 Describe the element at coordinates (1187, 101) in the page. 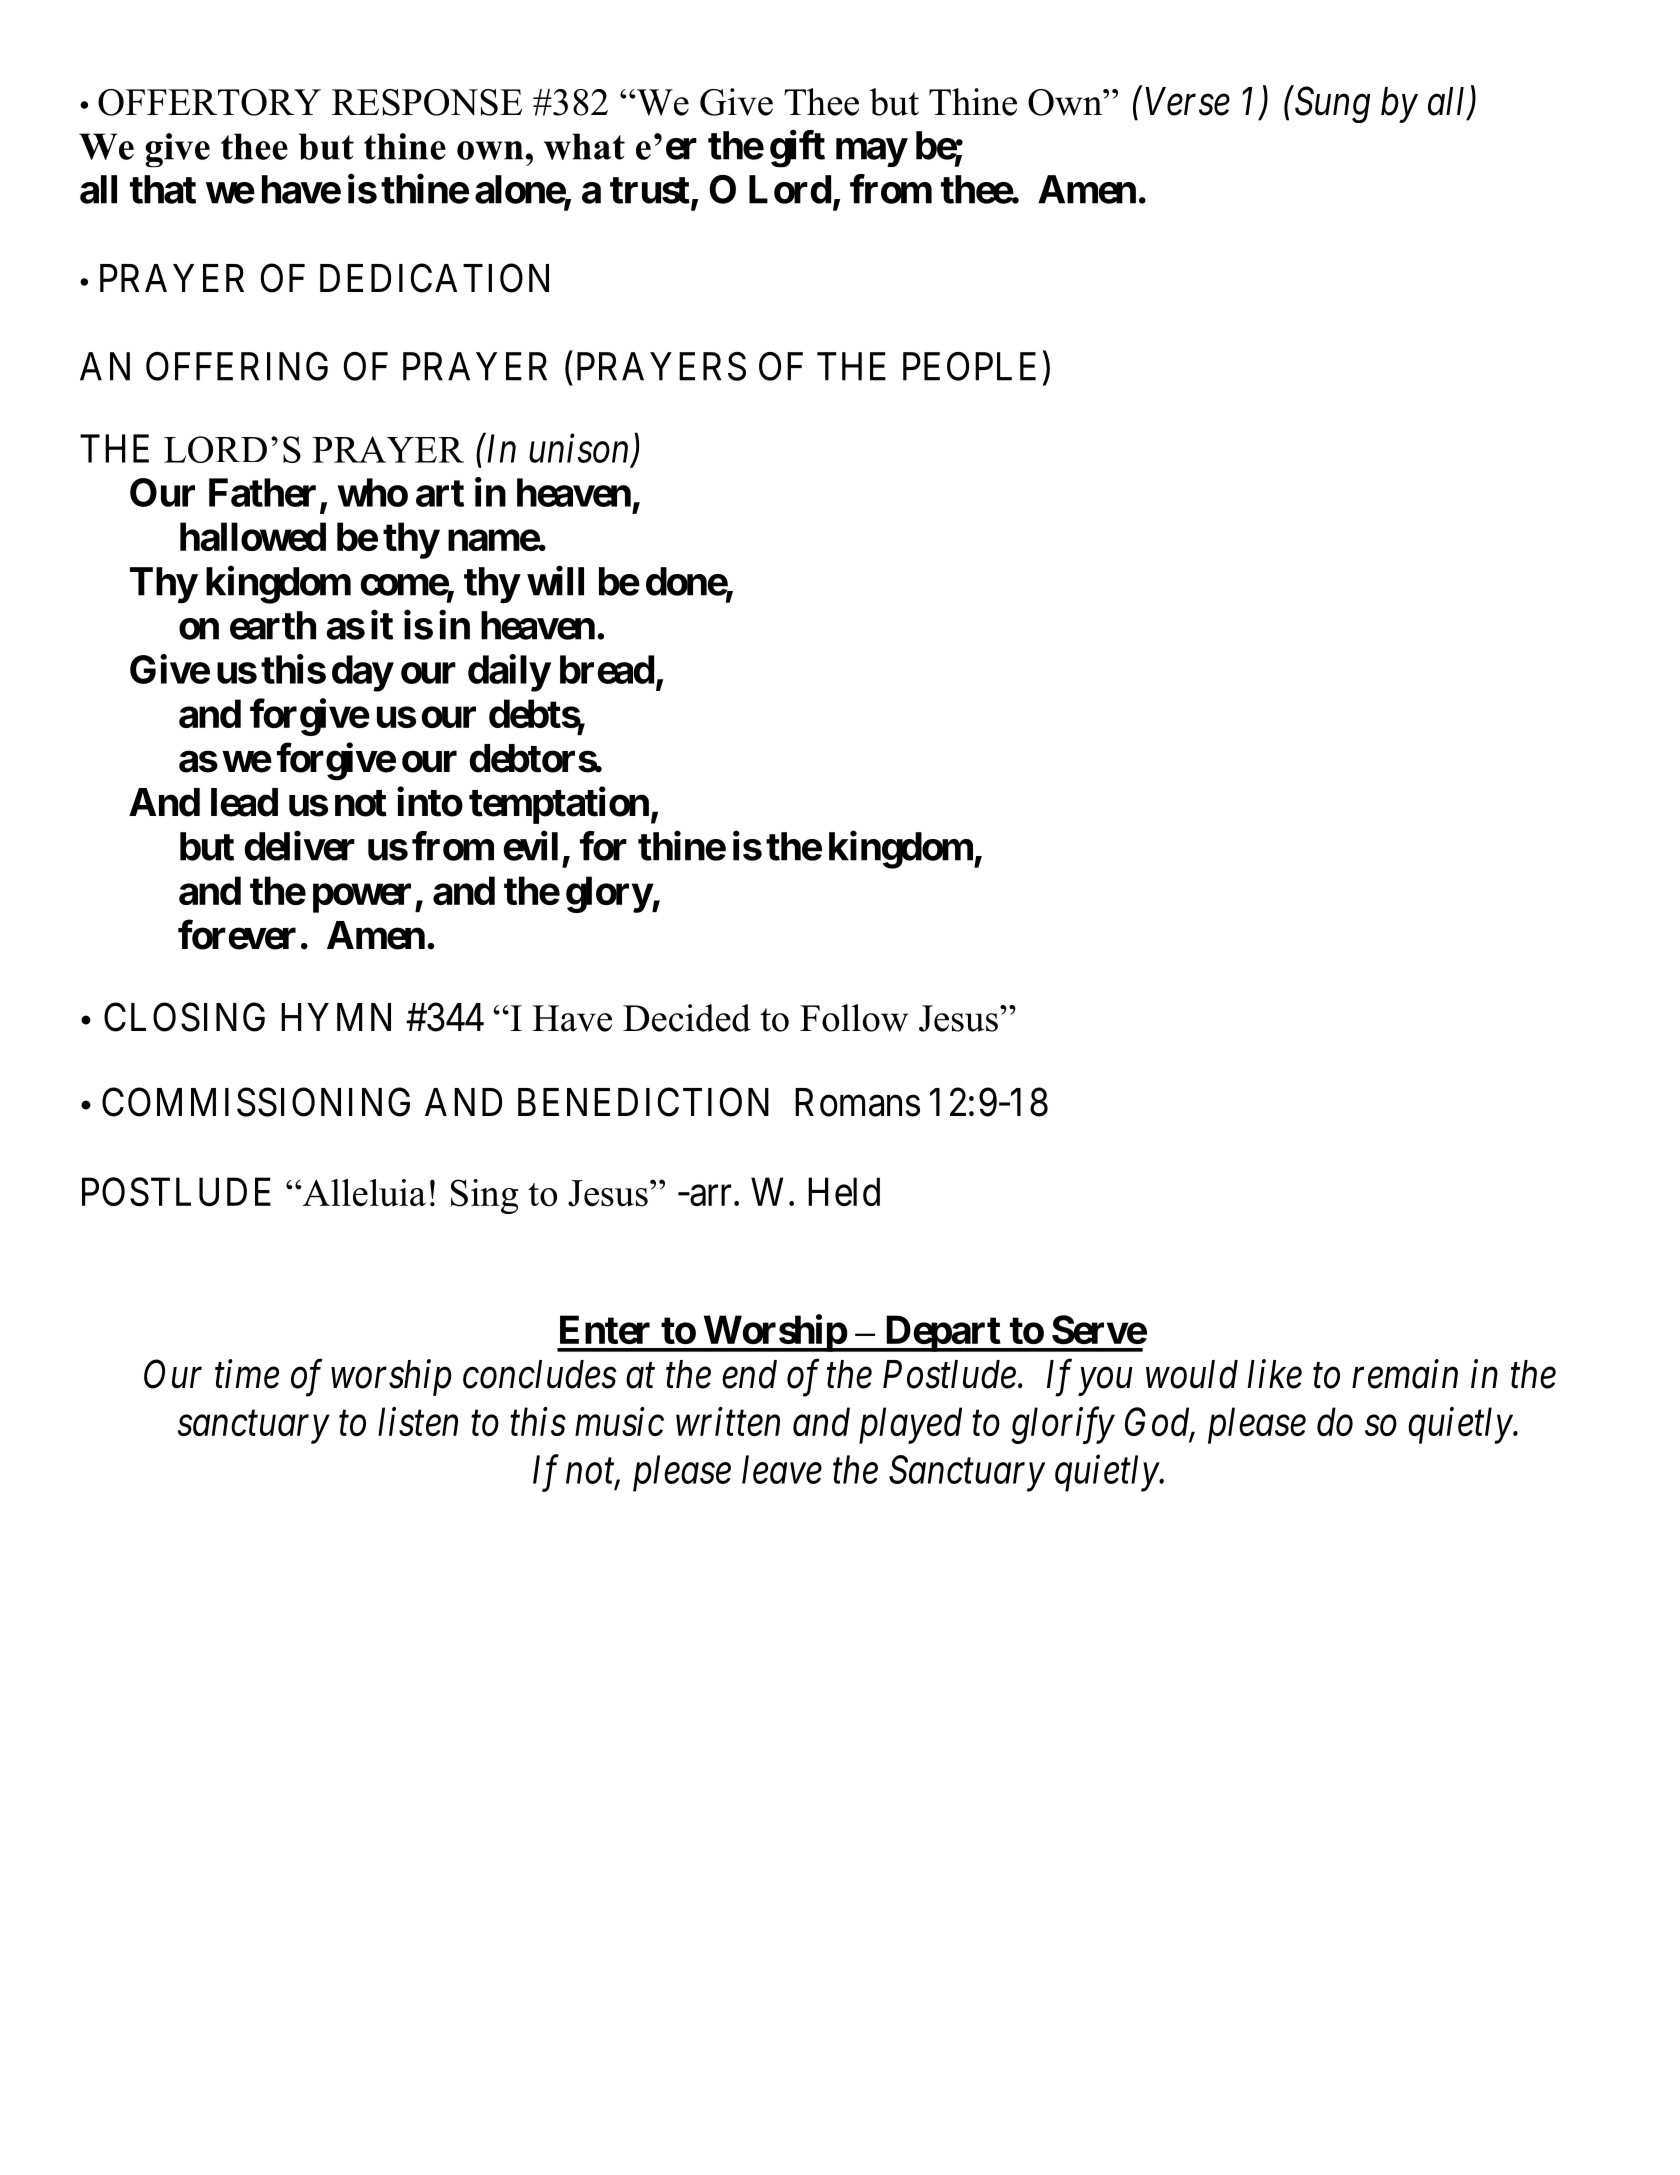

I see `Verse` at that location.
